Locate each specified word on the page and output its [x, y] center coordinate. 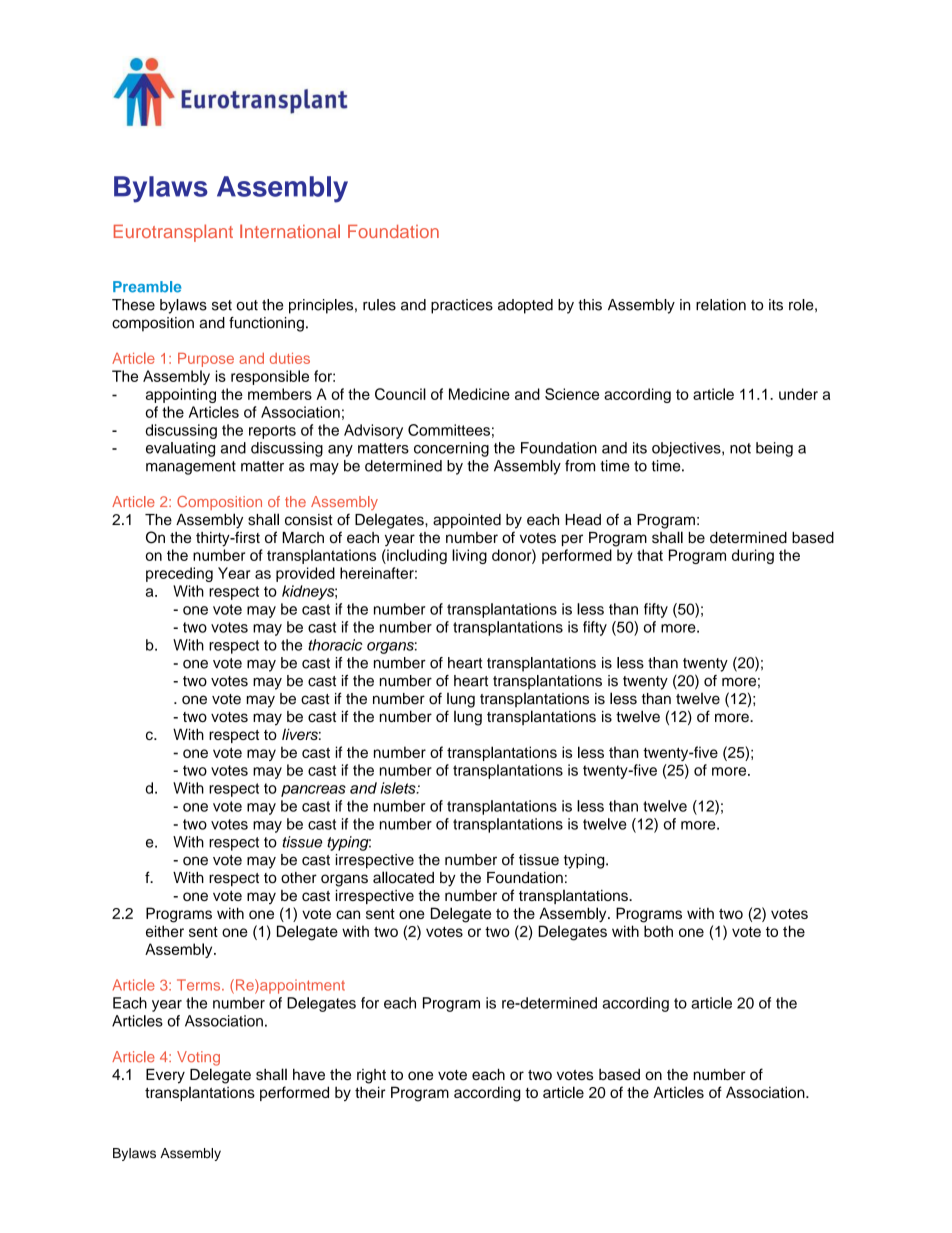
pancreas [313, 791]
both [658, 931]
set [222, 305]
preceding [179, 574]
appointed [467, 521]
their [370, 1092]
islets [399, 788]
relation [721, 305]
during [753, 556]
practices [462, 306]
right [371, 1076]
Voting [198, 1058]
